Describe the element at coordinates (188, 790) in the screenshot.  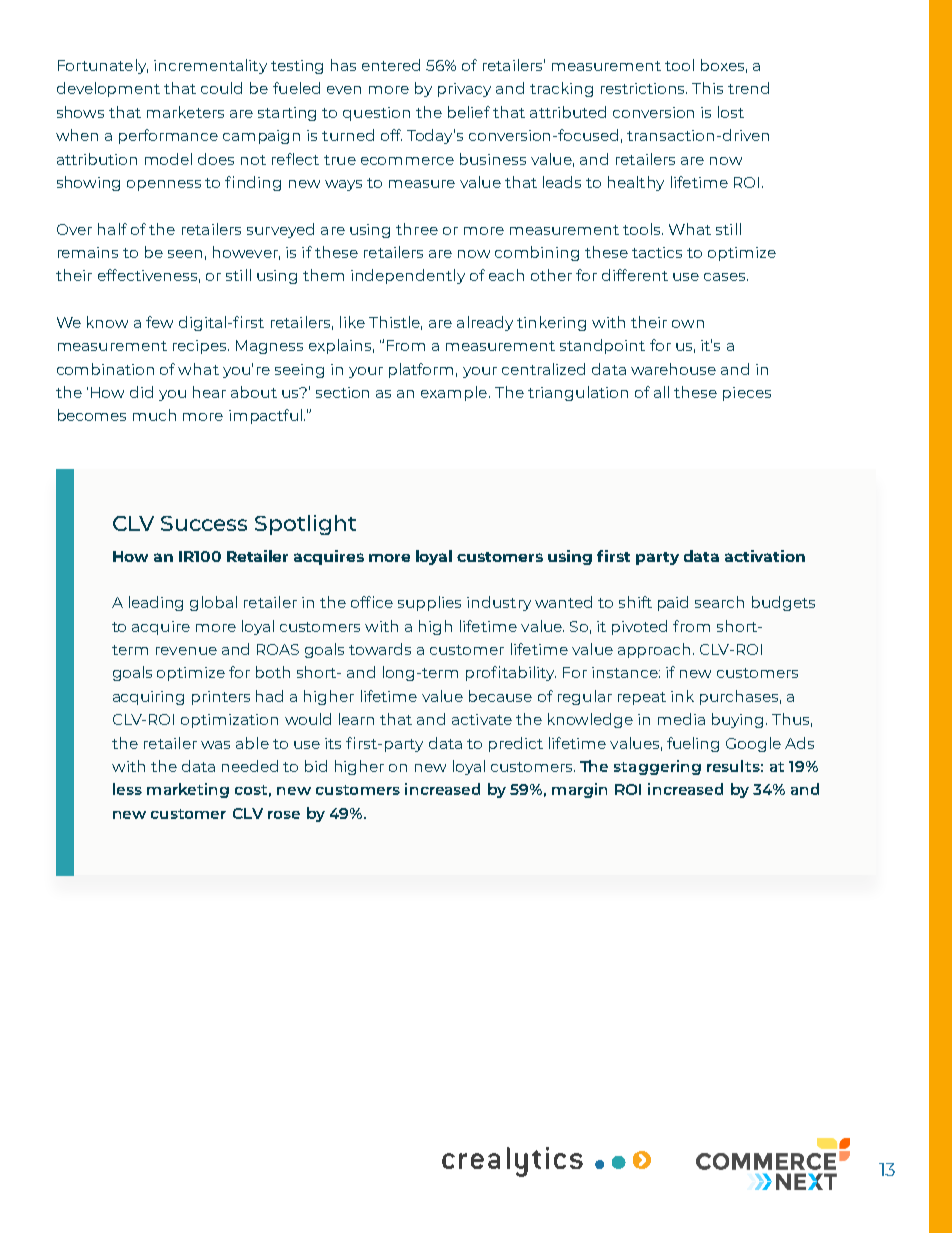
I see `marketing` at that location.
